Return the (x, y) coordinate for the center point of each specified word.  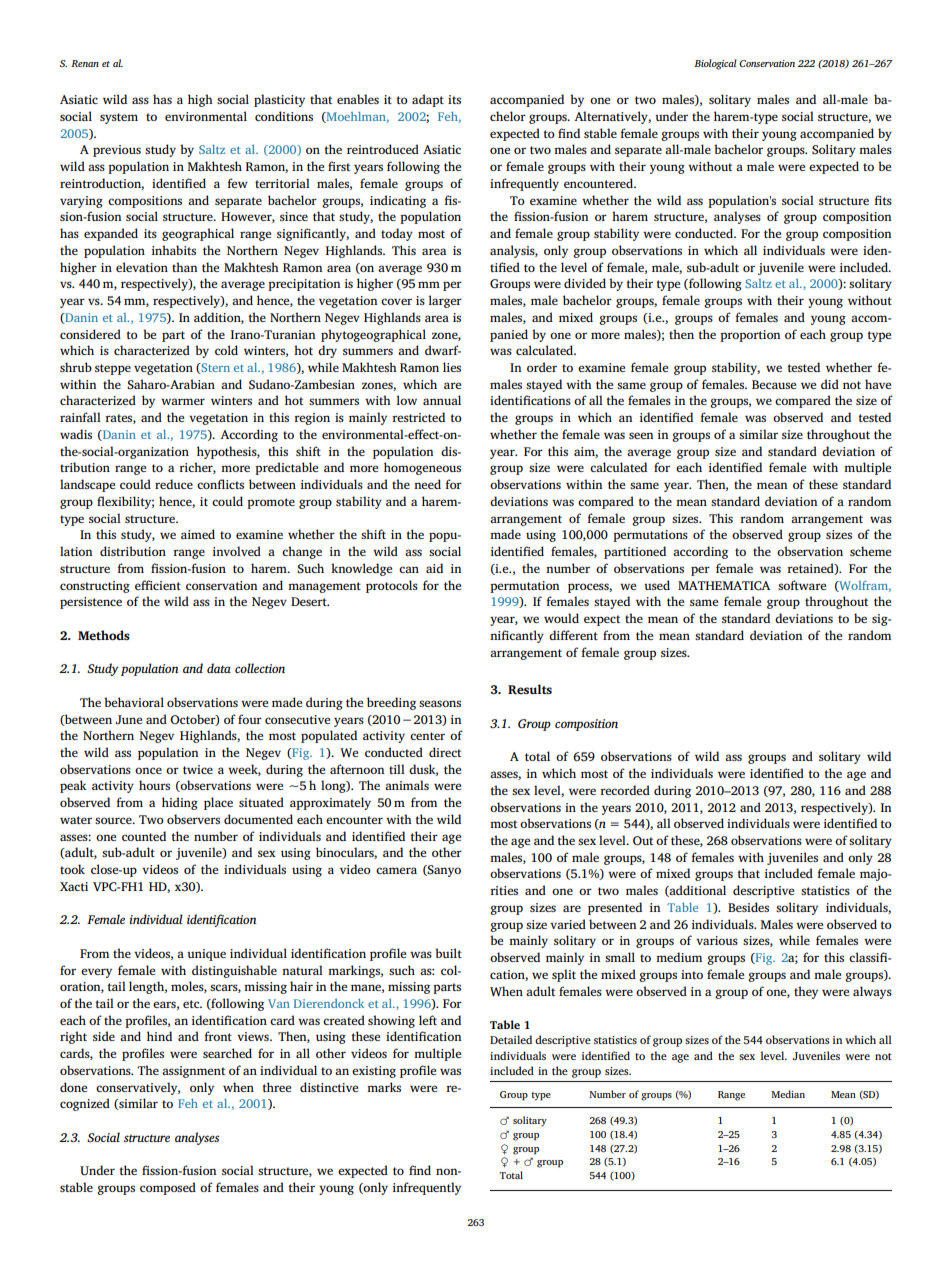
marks (384, 1087)
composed (168, 1188)
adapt (428, 100)
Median (788, 1094)
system (119, 118)
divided (585, 283)
